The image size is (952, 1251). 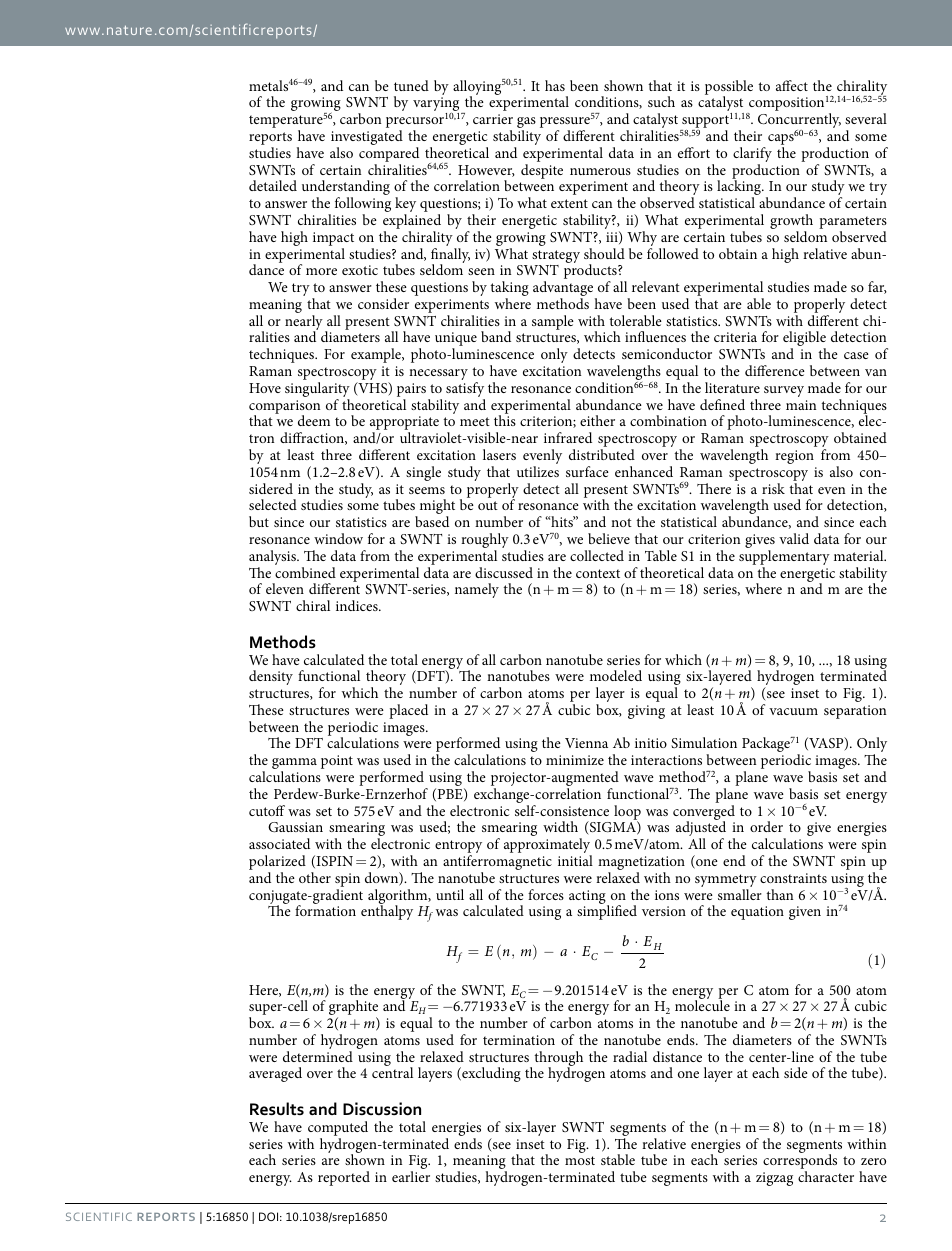 I want to click on Concurrently, so click(x=799, y=122).
